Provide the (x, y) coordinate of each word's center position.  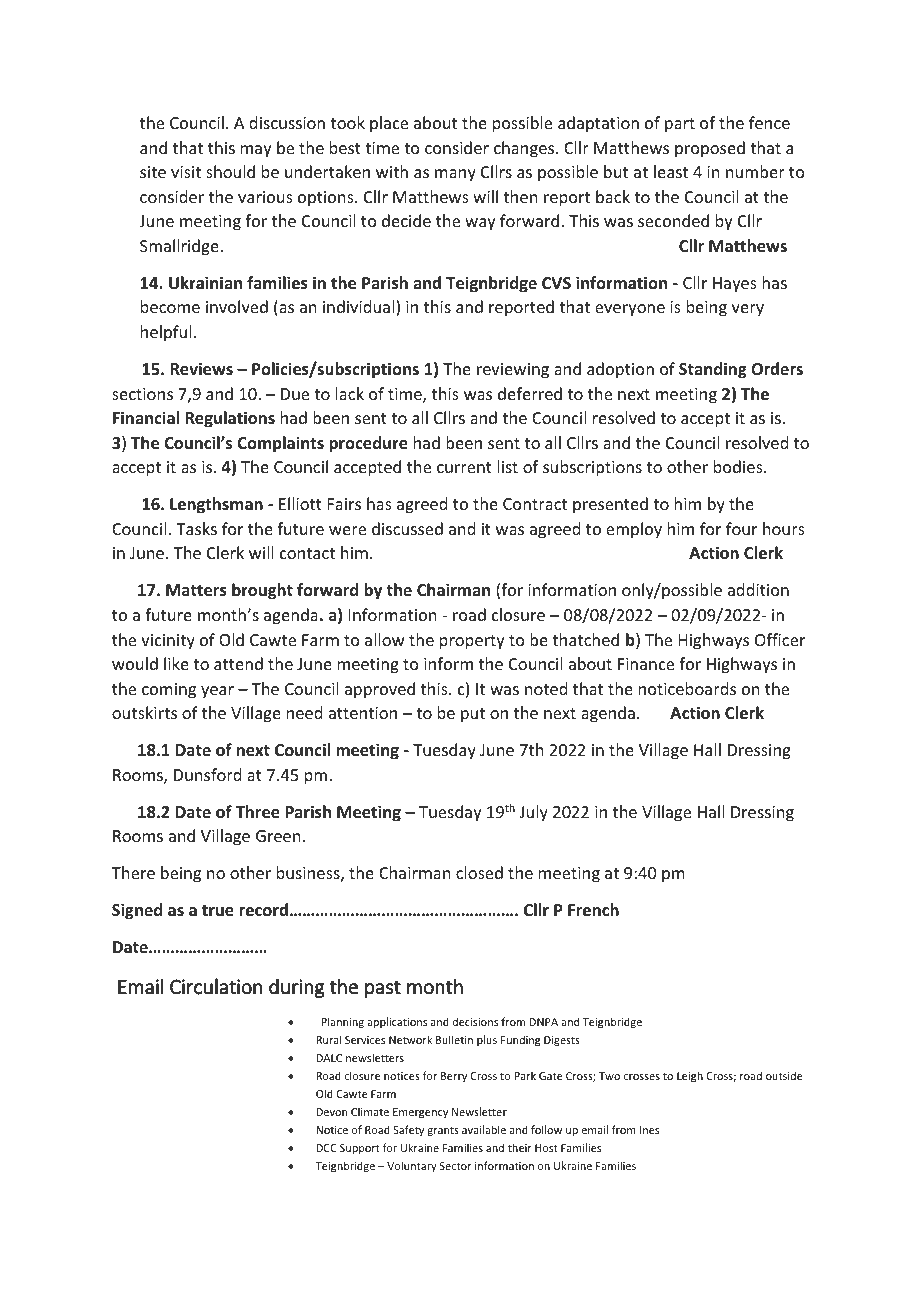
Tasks (196, 528)
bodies (739, 466)
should (230, 171)
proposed (710, 149)
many (455, 175)
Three (258, 812)
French (593, 910)
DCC (326, 1148)
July (534, 813)
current (464, 467)
